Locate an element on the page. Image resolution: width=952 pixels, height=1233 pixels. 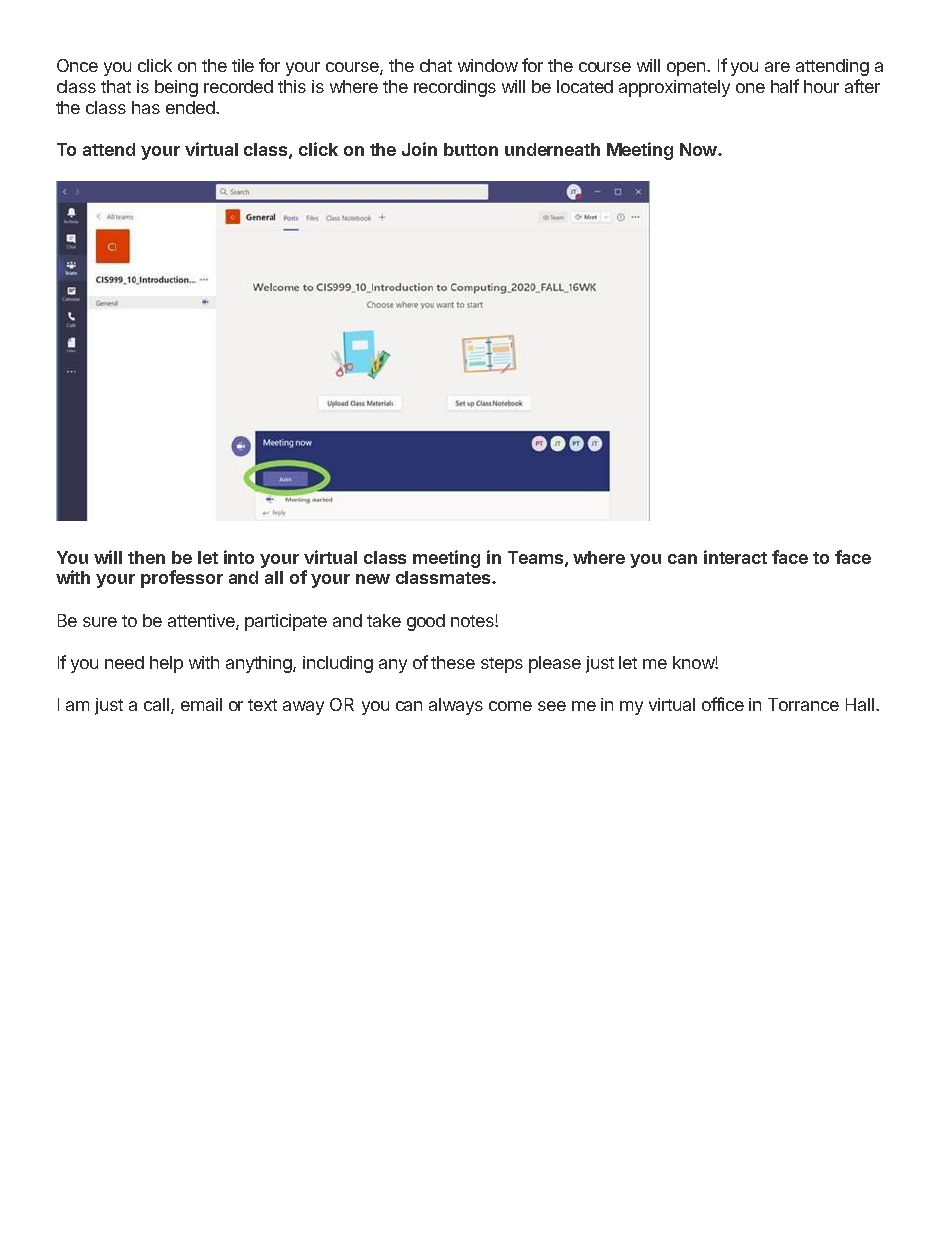
call is located at coordinates (158, 706).
